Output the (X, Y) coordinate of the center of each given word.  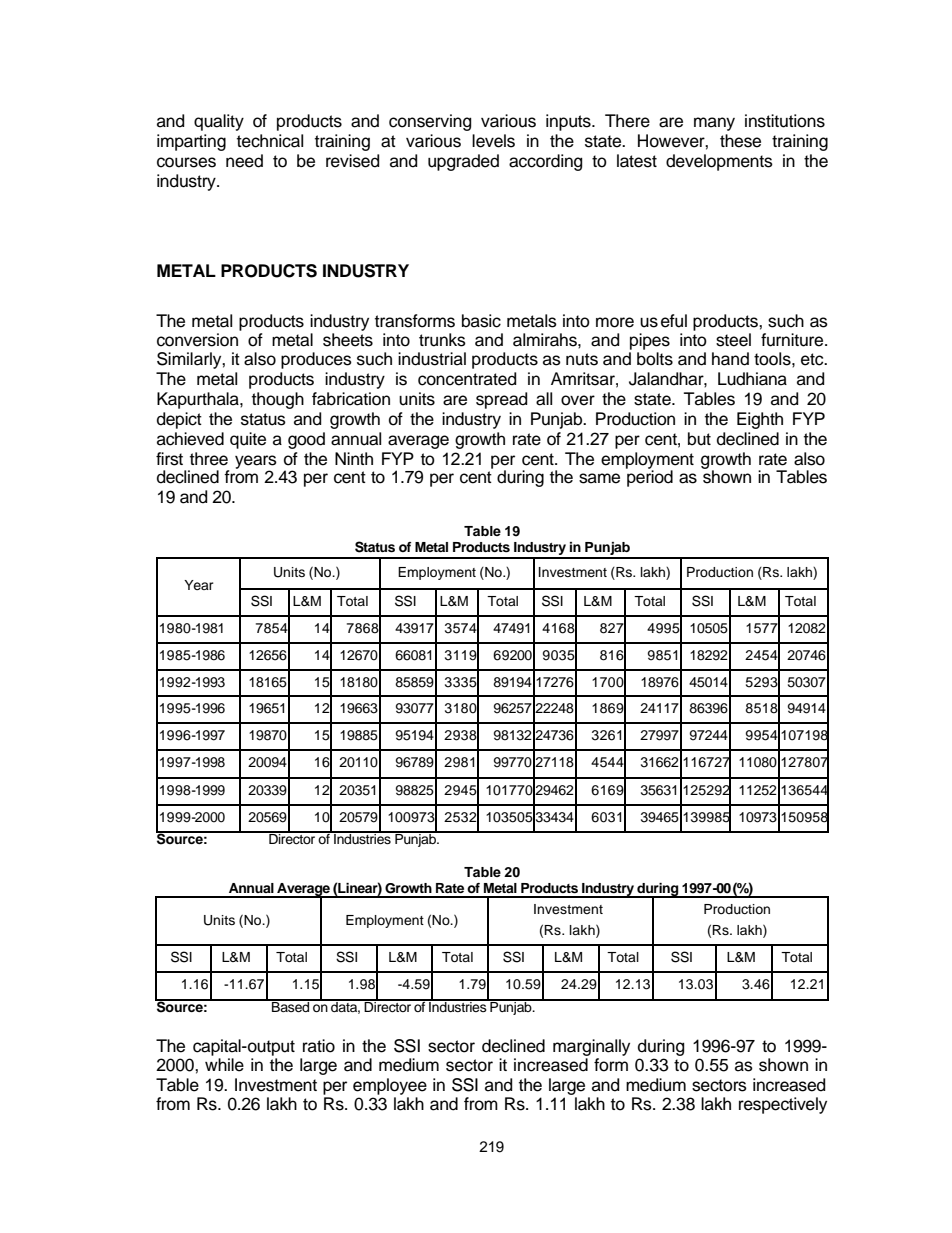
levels (493, 141)
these (740, 141)
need (244, 161)
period (649, 477)
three (209, 459)
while (224, 1065)
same (599, 478)
